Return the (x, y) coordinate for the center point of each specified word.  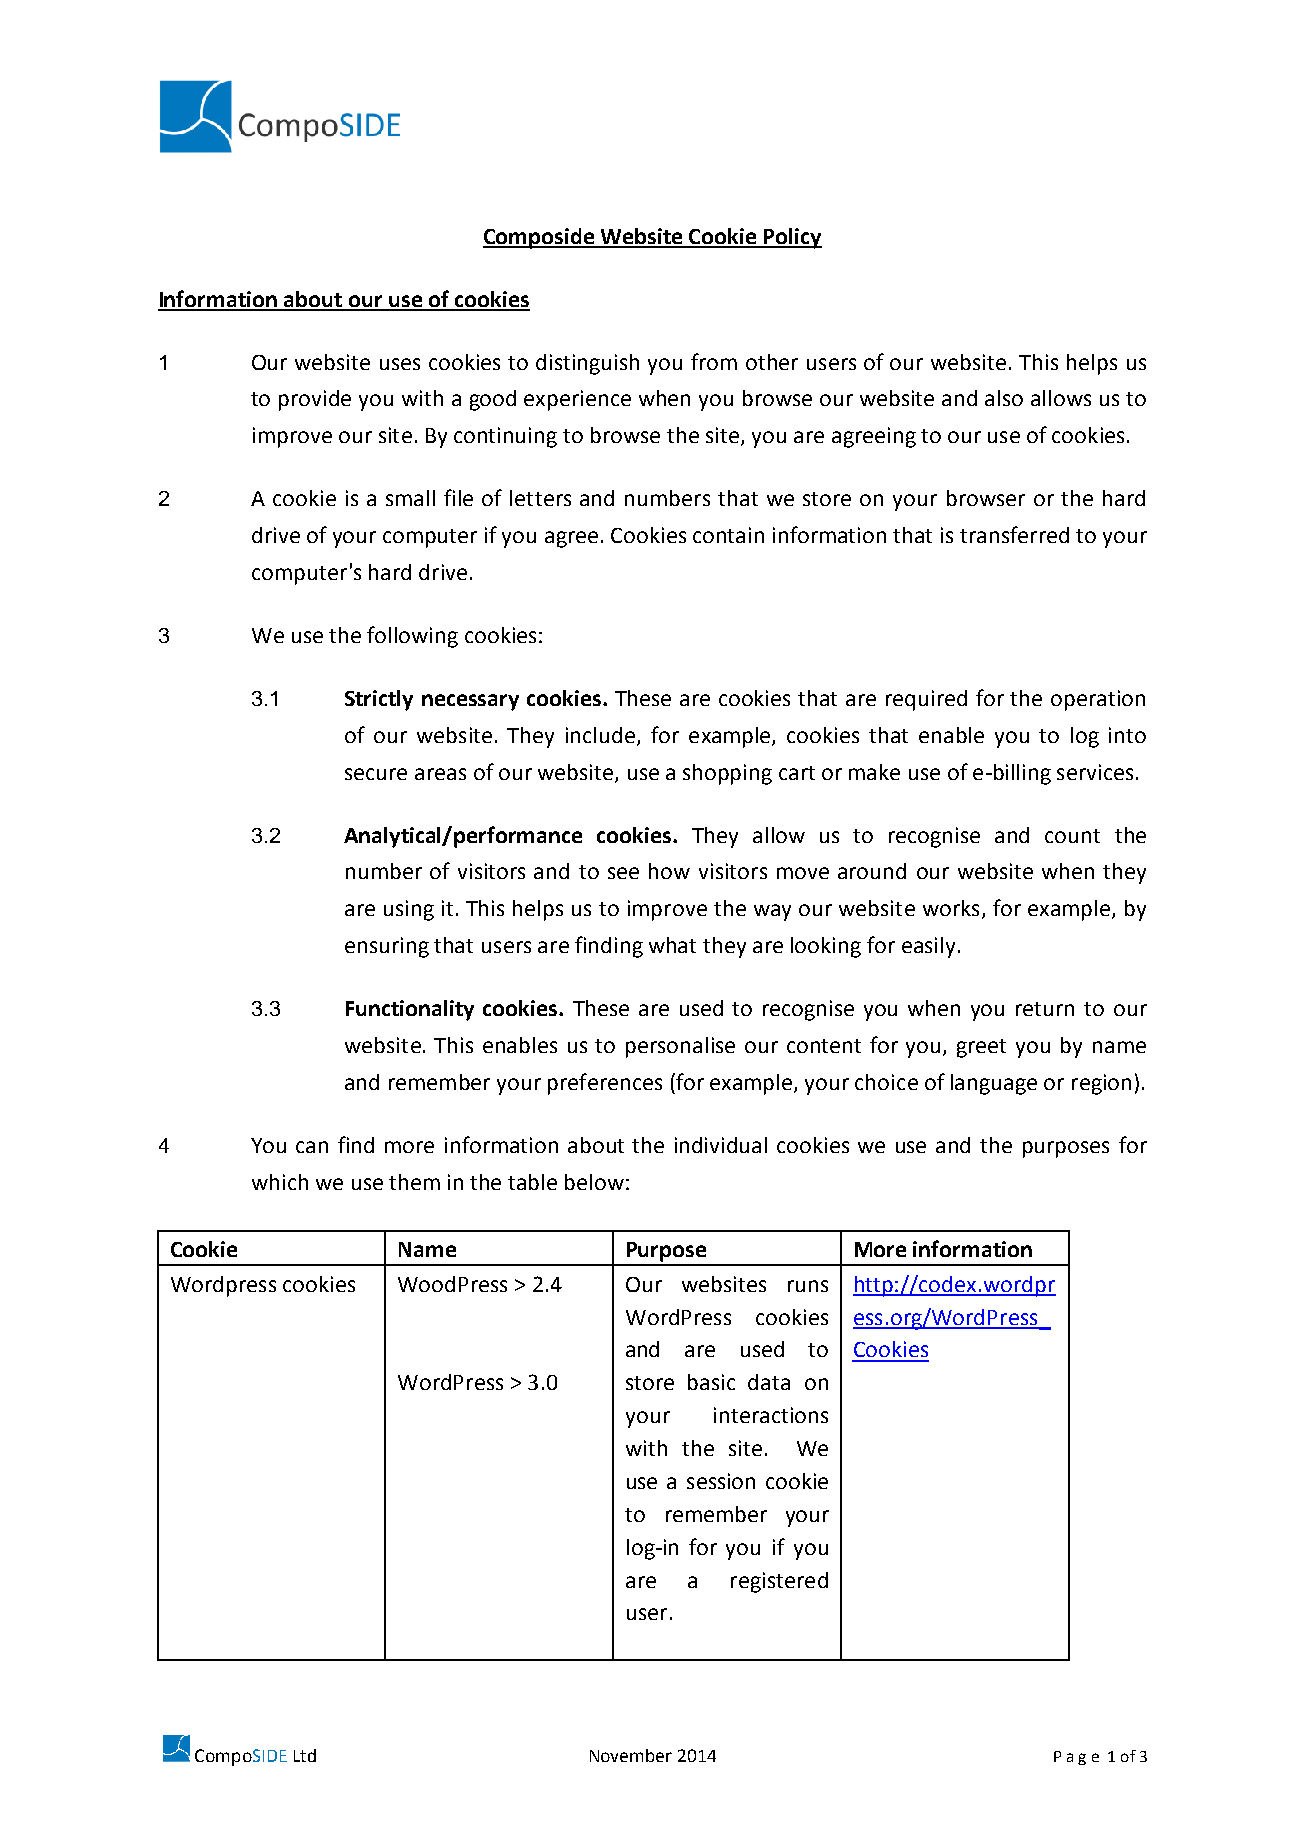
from (714, 361)
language (994, 1084)
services (1095, 772)
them (414, 1182)
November (631, 1755)
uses (400, 364)
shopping (727, 774)
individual (721, 1145)
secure (376, 774)
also (1004, 398)
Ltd (305, 1755)
